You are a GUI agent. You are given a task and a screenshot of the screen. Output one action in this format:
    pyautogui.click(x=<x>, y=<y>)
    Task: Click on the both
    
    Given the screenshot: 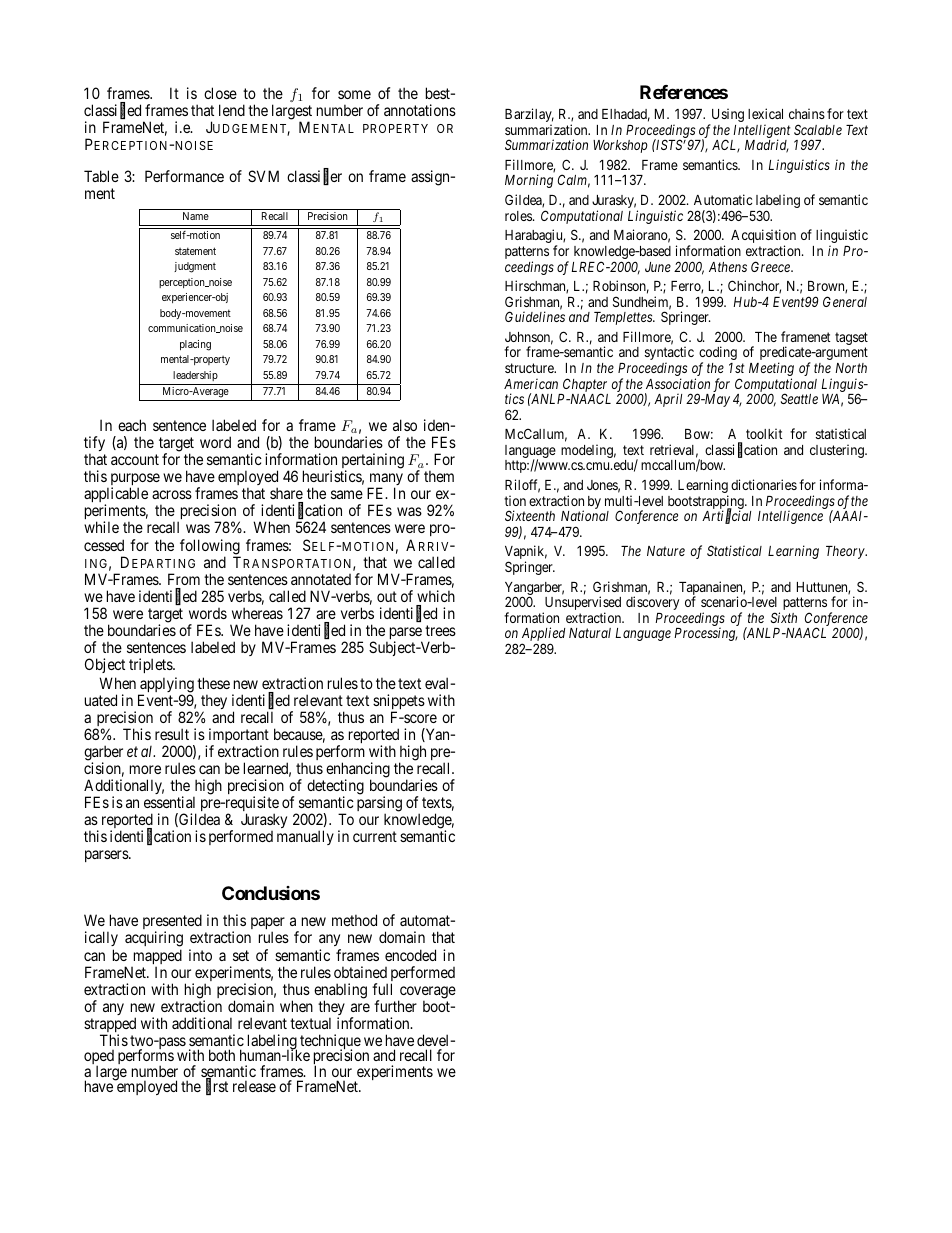 What is the action you would take?
    pyautogui.click(x=222, y=1055)
